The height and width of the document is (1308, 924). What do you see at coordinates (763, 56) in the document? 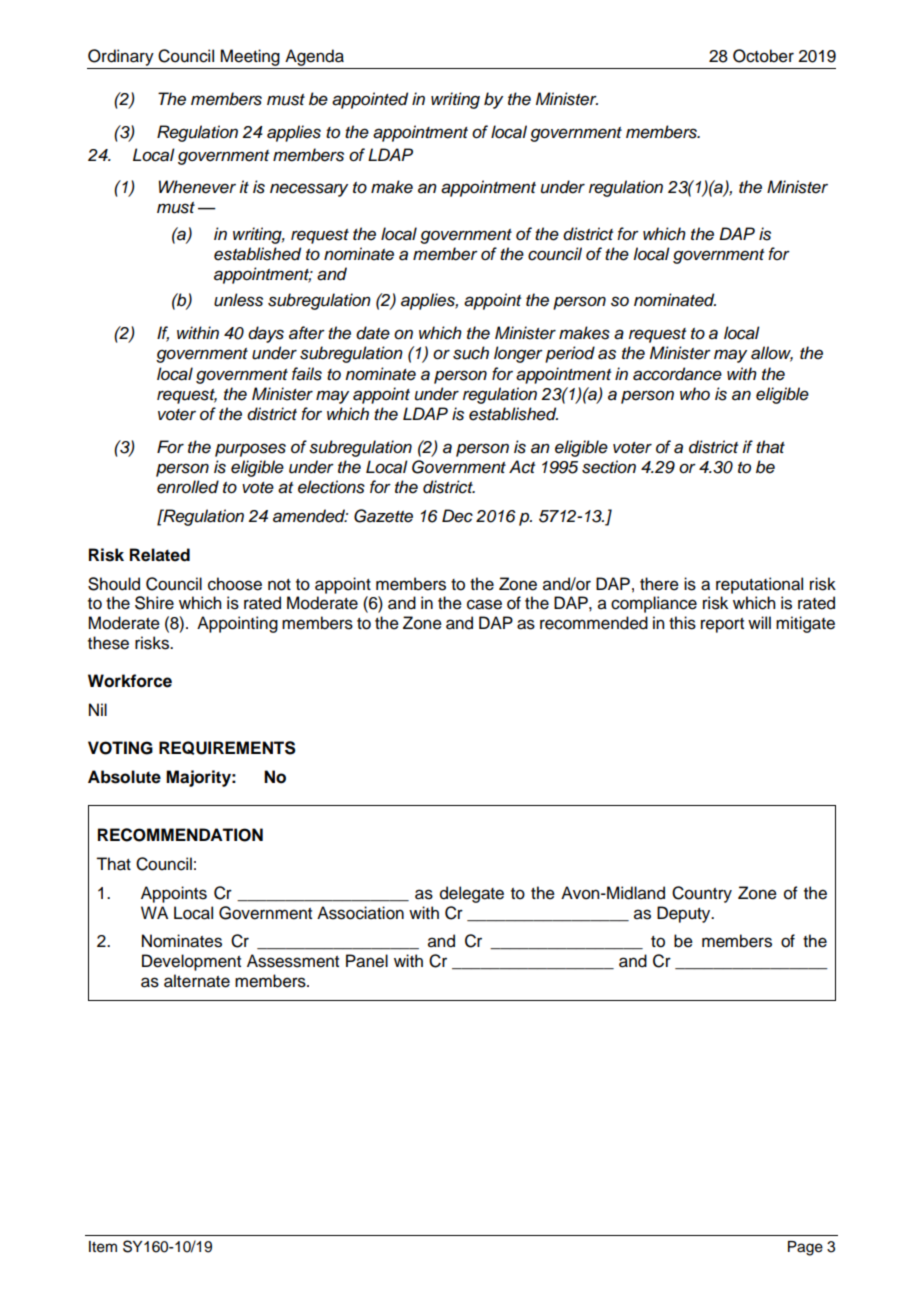
I see `October` at bounding box center [763, 56].
